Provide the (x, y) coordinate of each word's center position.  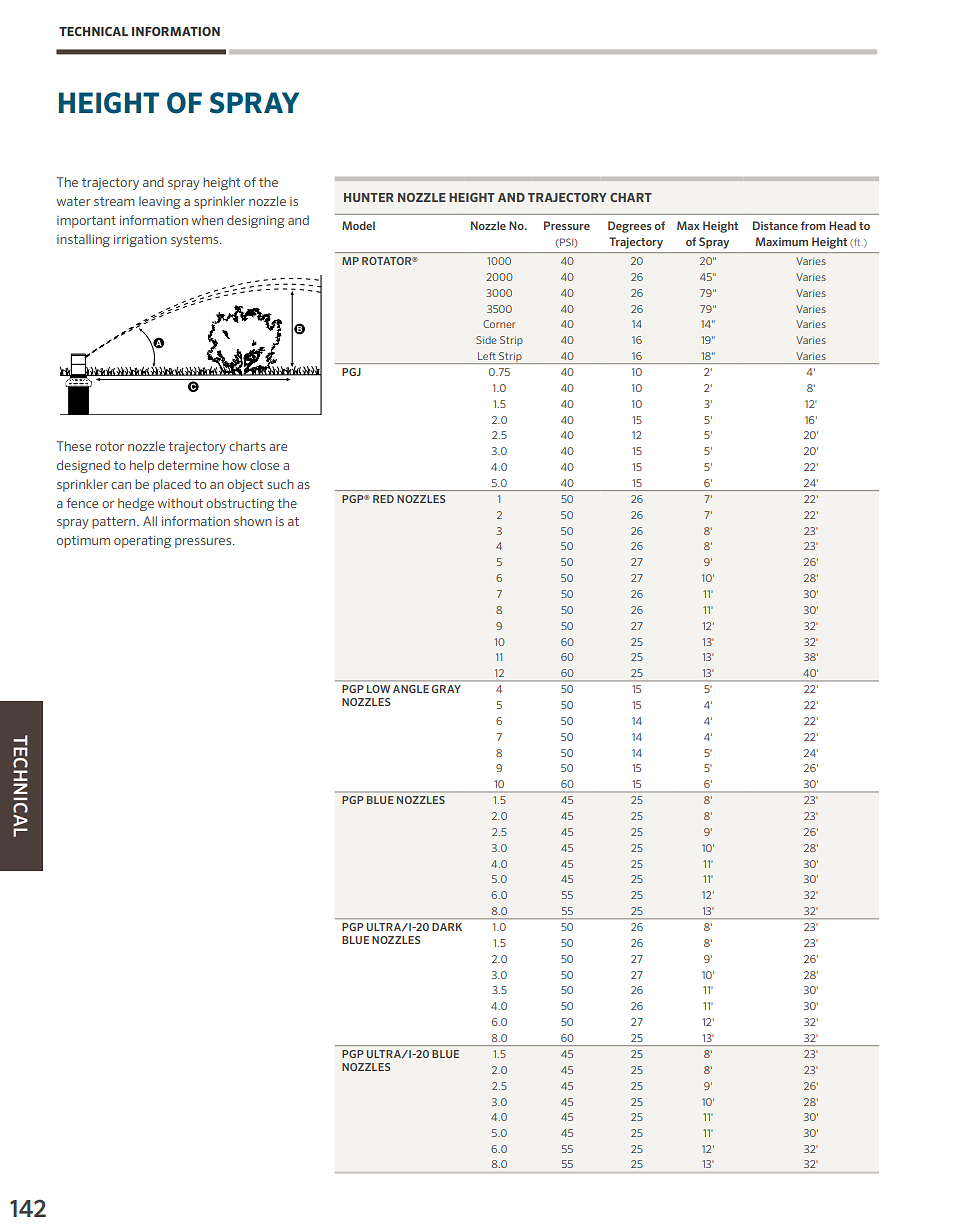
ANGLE (411, 689)
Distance (775, 225)
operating (142, 542)
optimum (83, 542)
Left (487, 356)
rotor (110, 446)
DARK (447, 927)
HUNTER (369, 197)
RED (383, 499)
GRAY (446, 689)
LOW (378, 689)
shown (253, 521)
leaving (160, 202)
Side (486, 340)
